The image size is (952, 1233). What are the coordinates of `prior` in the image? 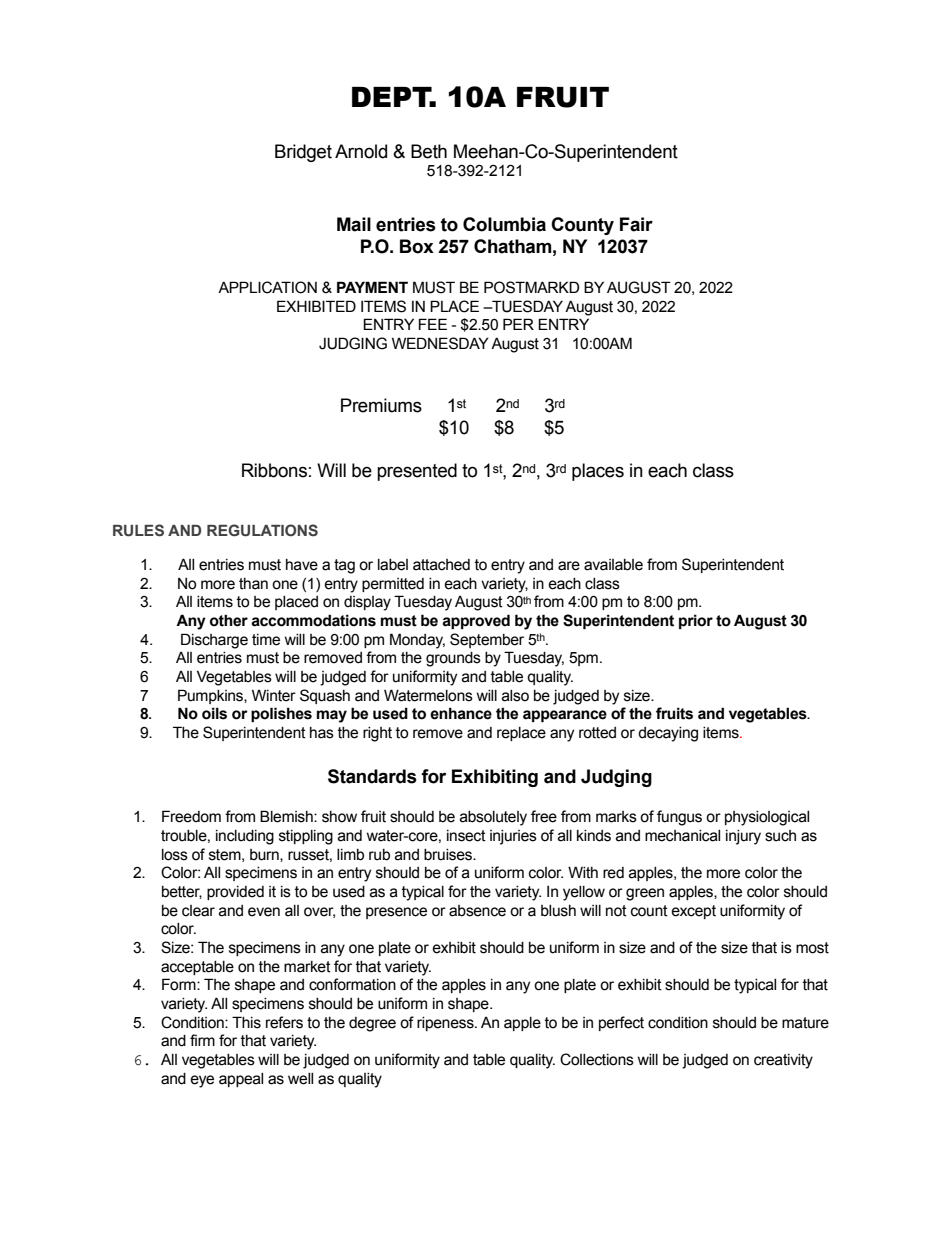 It's located at (696, 621).
